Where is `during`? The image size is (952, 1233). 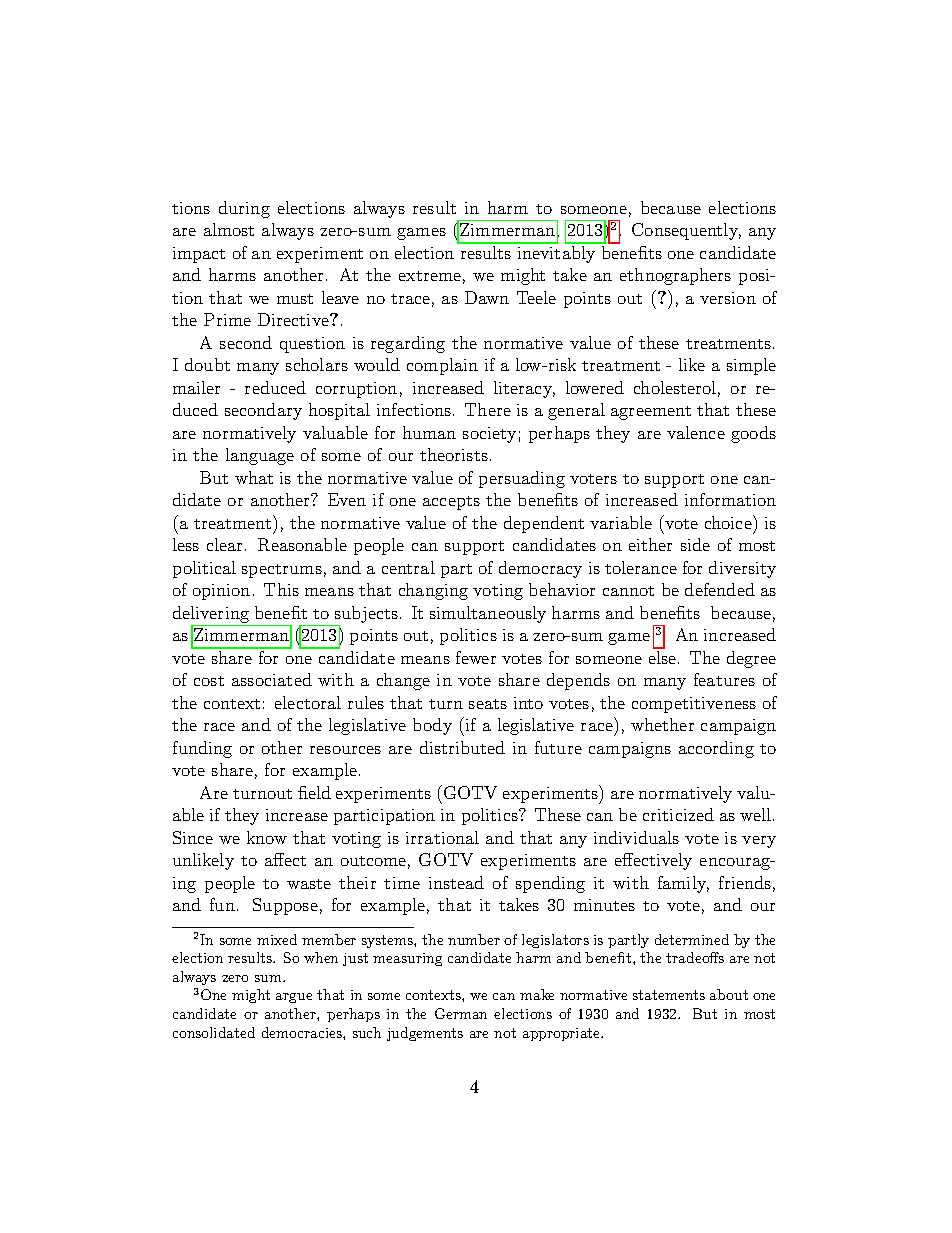
during is located at coordinates (244, 209).
